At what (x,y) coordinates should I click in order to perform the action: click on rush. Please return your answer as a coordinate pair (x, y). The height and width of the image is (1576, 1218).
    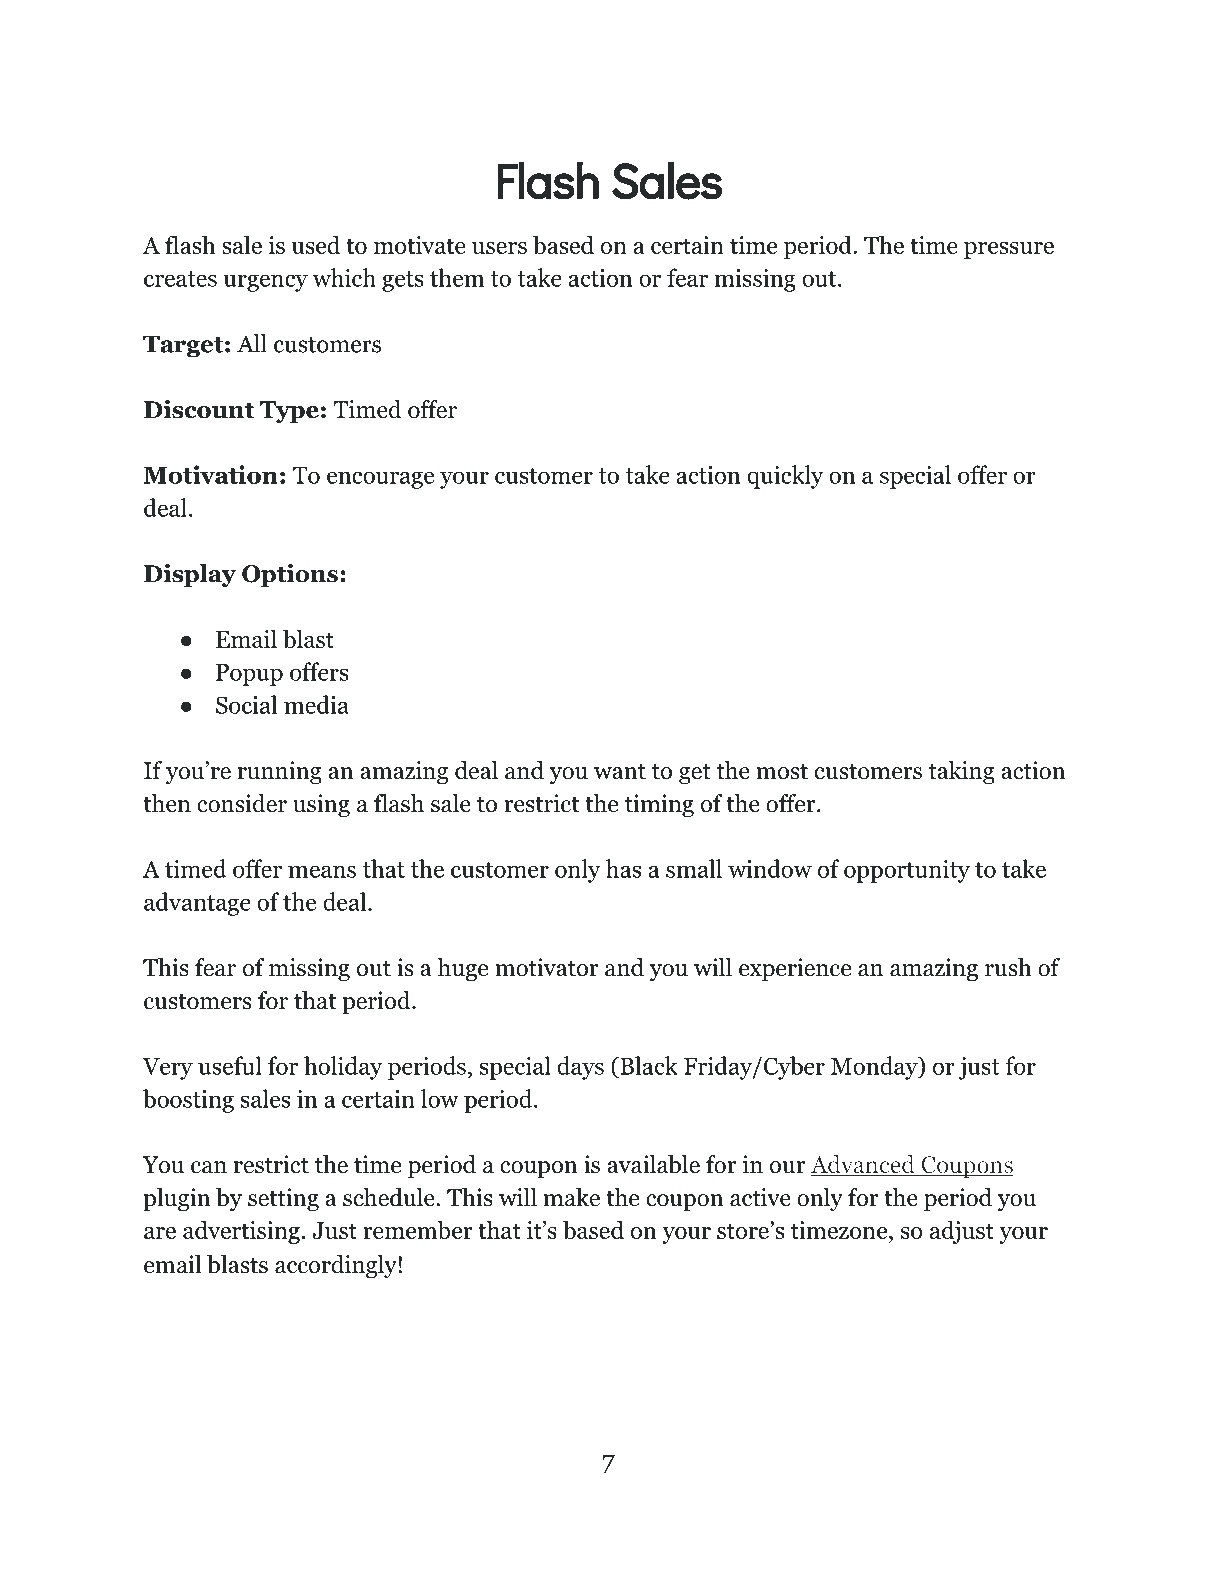
    Looking at the image, I should click on (1008, 967).
